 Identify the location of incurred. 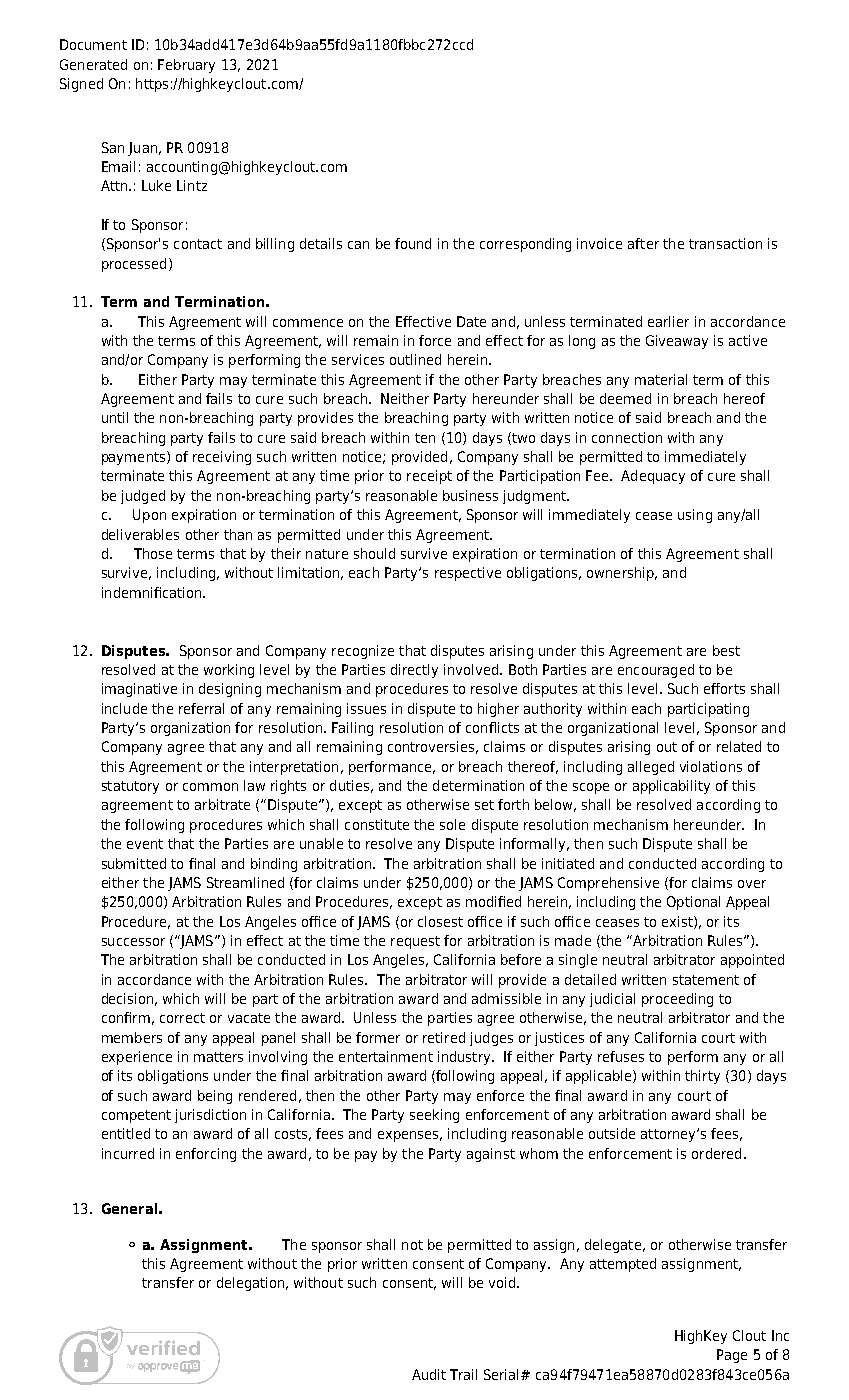
(128, 1153).
